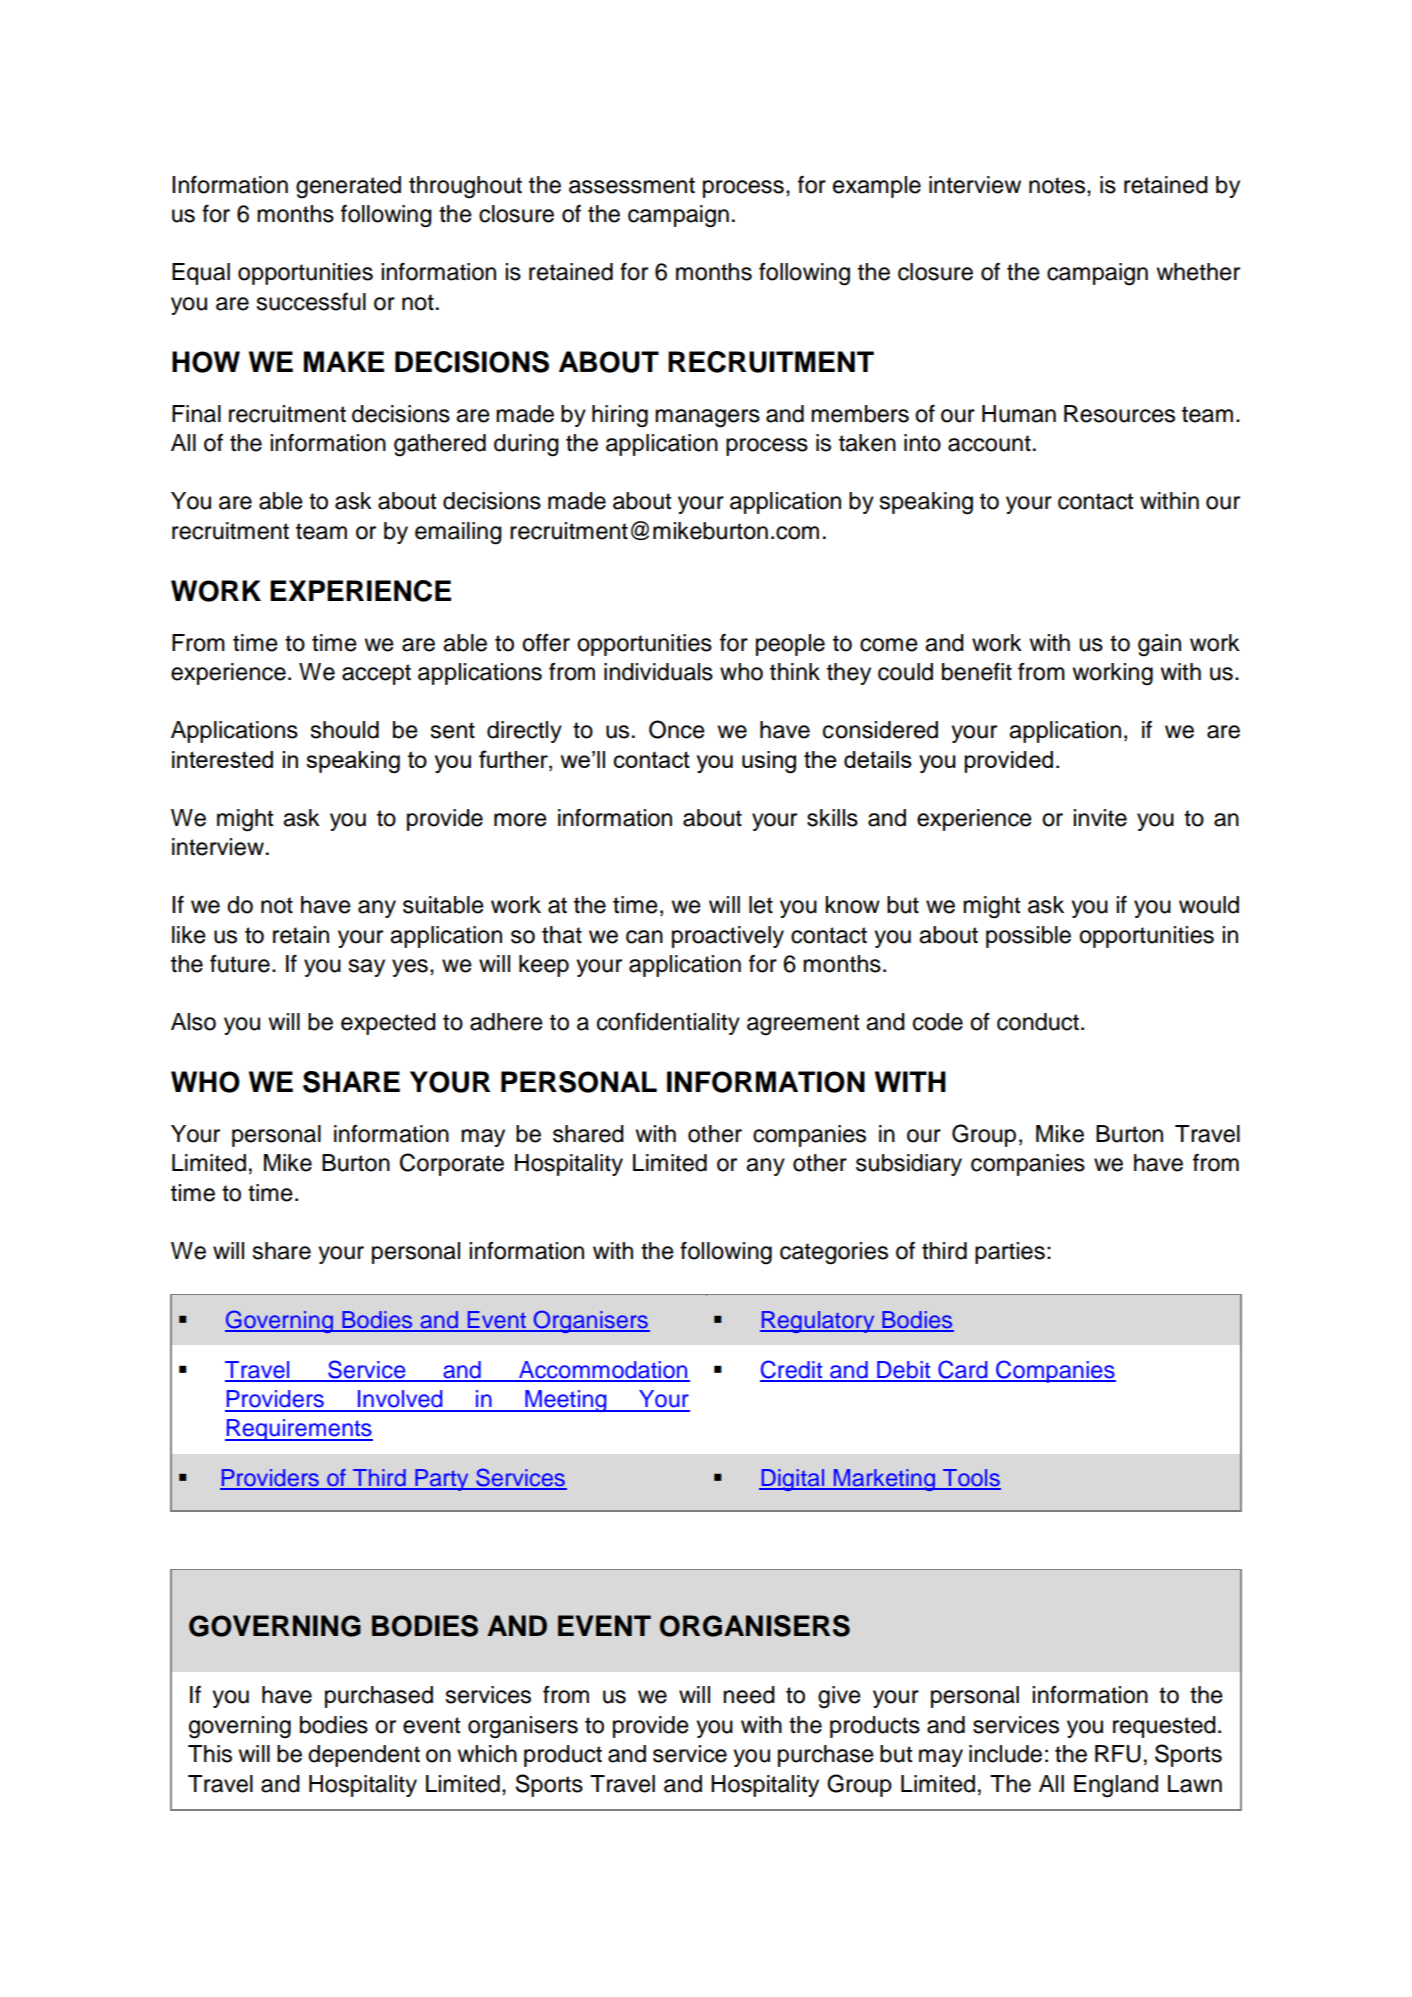 This page has height=1997, width=1412. What do you see at coordinates (632, 185) in the page?
I see `assessment` at bounding box center [632, 185].
